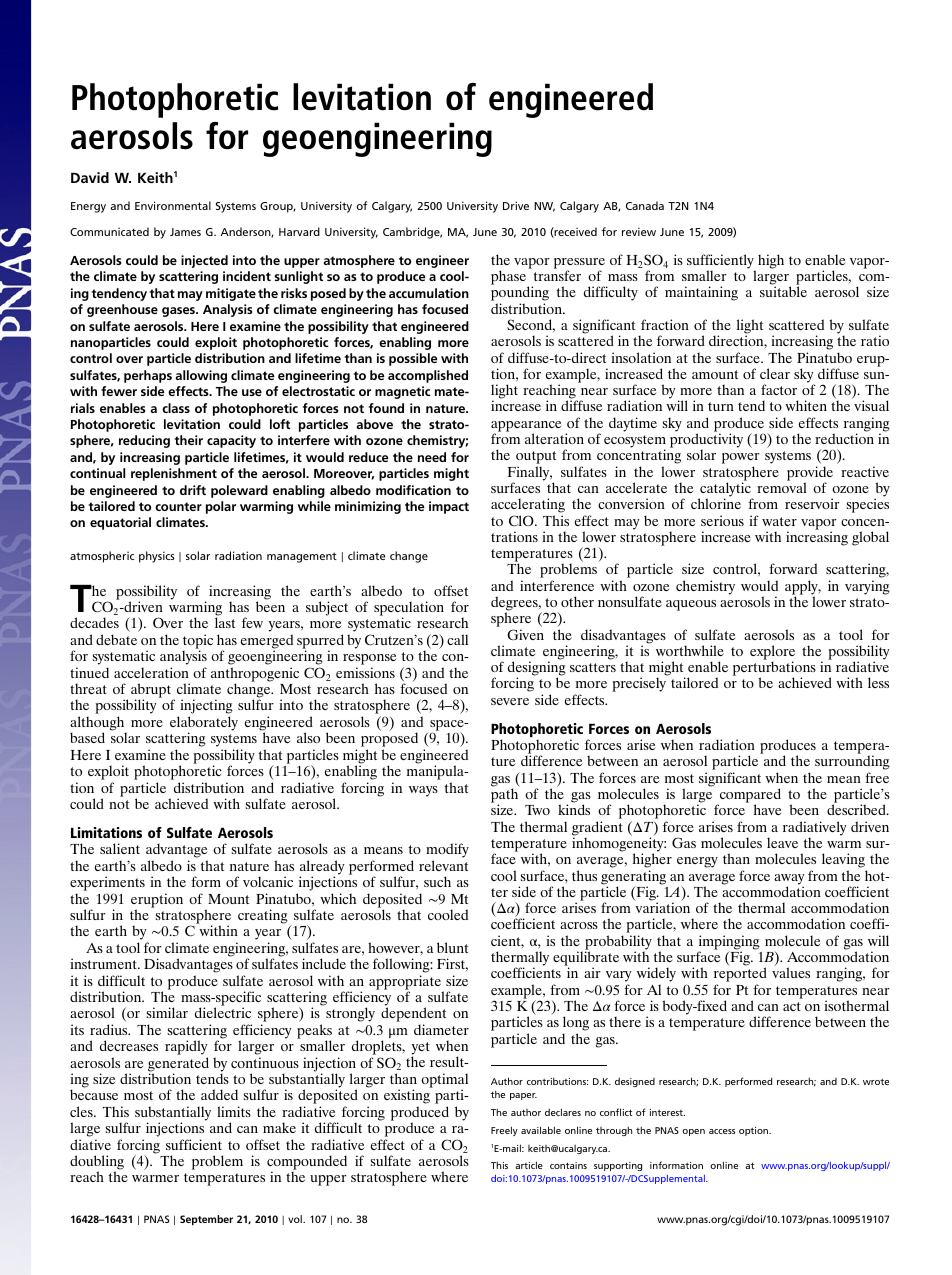  What do you see at coordinates (783, 291) in the screenshot?
I see `suitable` at bounding box center [783, 291].
